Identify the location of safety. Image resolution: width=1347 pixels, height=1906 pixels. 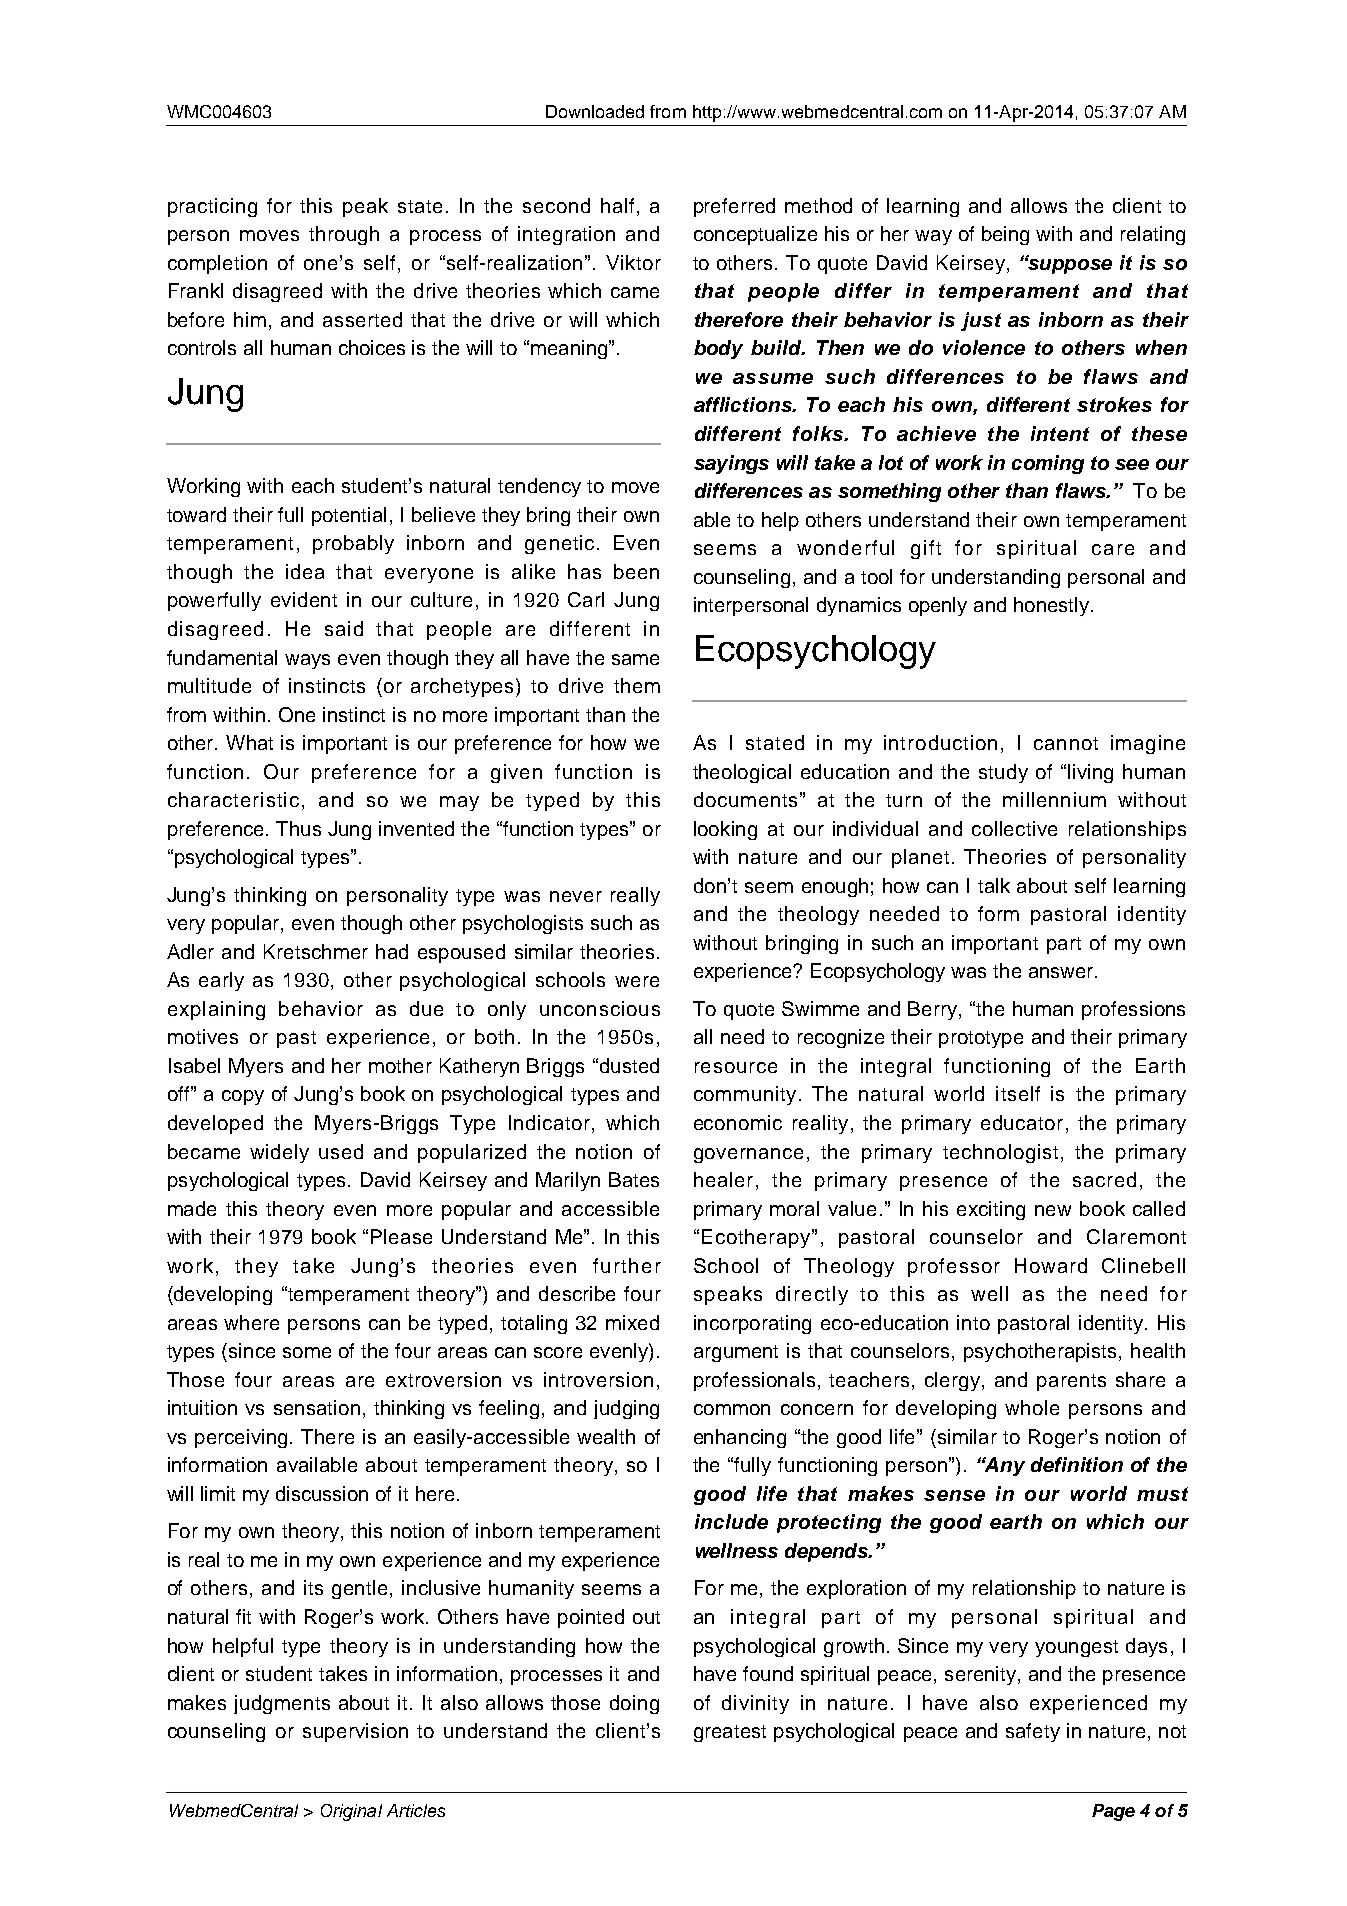
(1033, 1732).
